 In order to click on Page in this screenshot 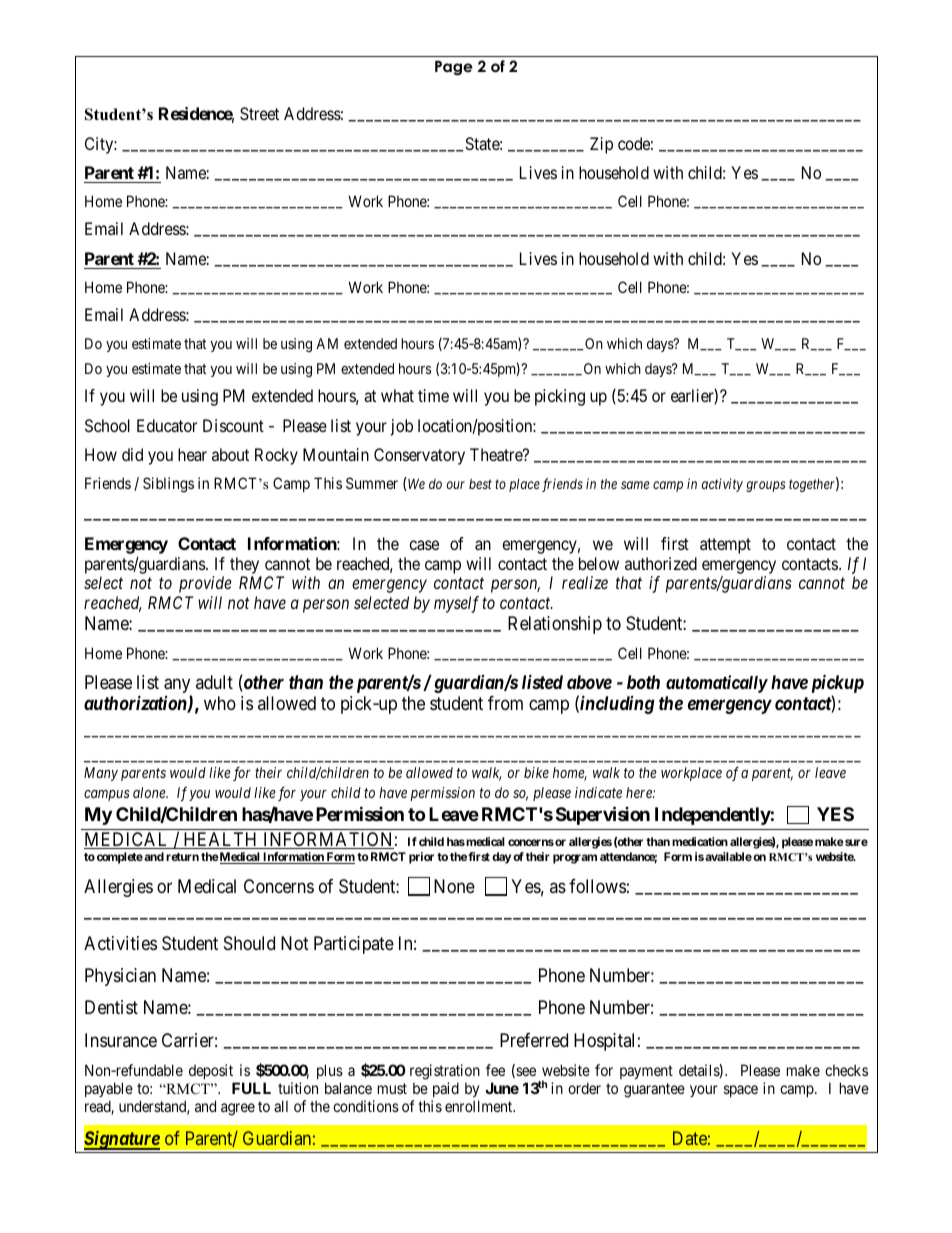, I will do `click(454, 68)`.
